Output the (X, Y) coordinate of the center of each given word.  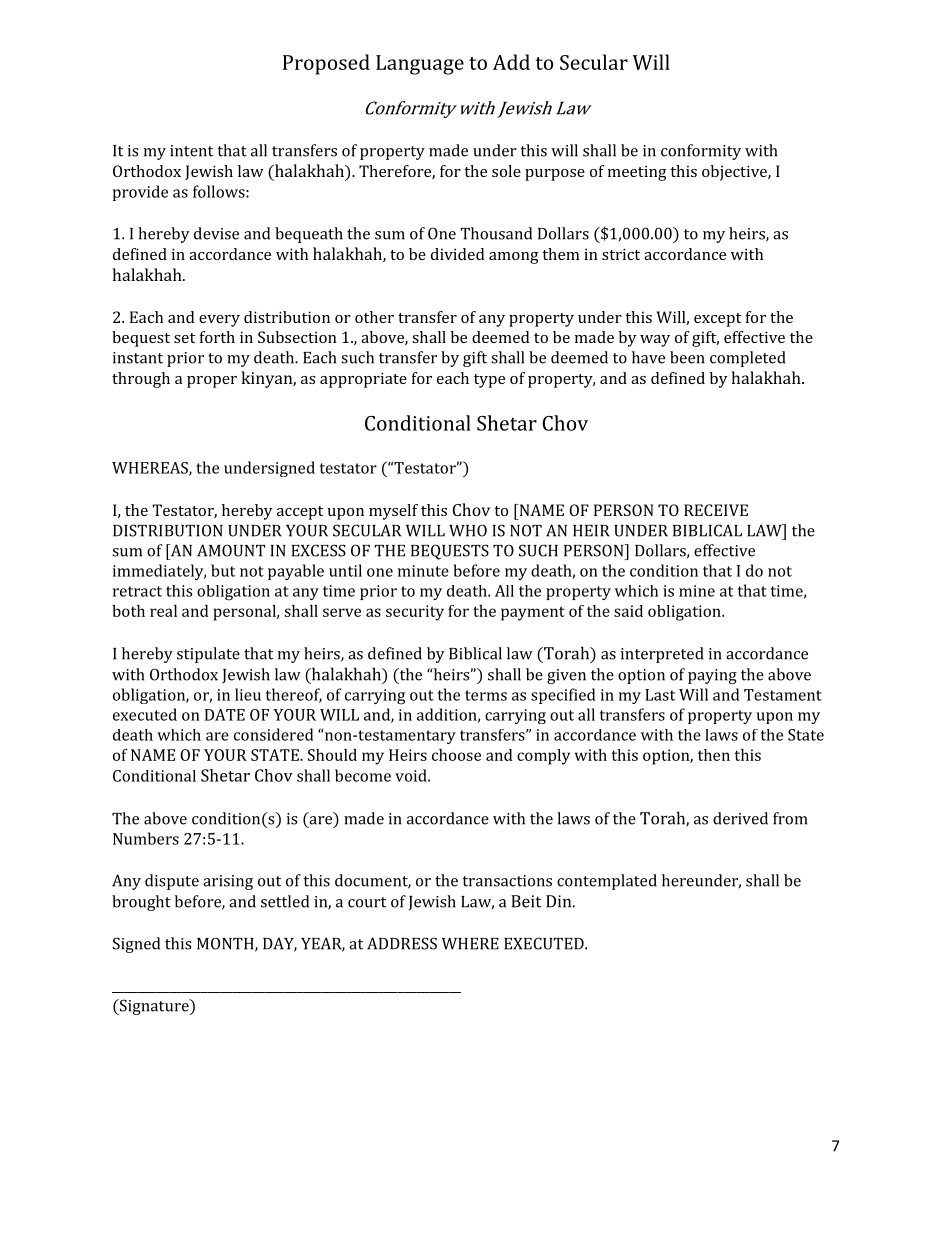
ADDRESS (402, 943)
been (687, 357)
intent (191, 151)
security (415, 613)
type (489, 381)
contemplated (607, 882)
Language (420, 65)
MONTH (226, 944)
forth (217, 337)
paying (712, 676)
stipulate (208, 655)
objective (735, 173)
